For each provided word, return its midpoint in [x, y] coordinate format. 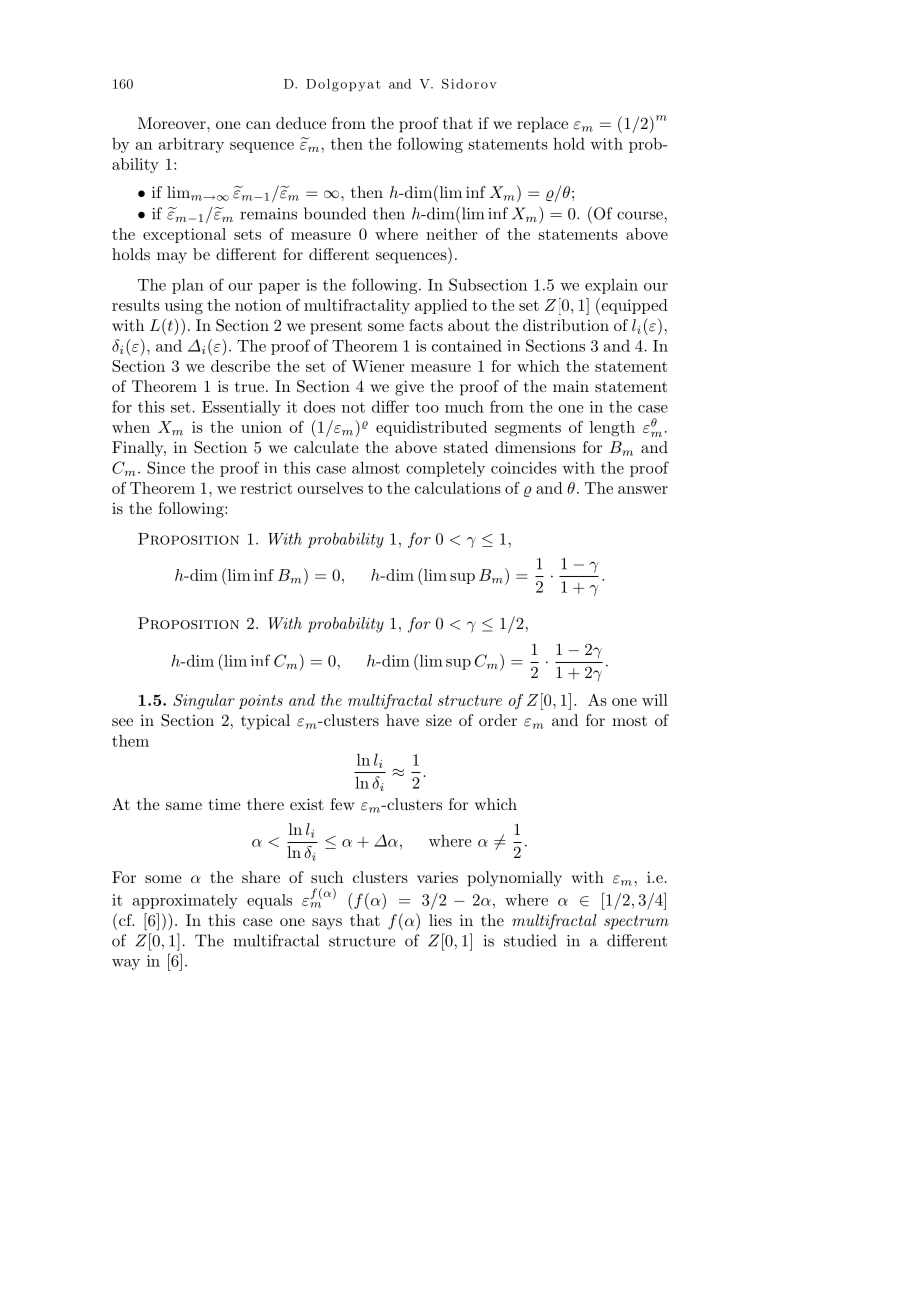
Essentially [241, 408]
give [409, 388]
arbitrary [191, 145]
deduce [301, 123]
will [655, 700]
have [402, 720]
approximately [185, 901]
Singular [204, 701]
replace [542, 125]
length [612, 429]
